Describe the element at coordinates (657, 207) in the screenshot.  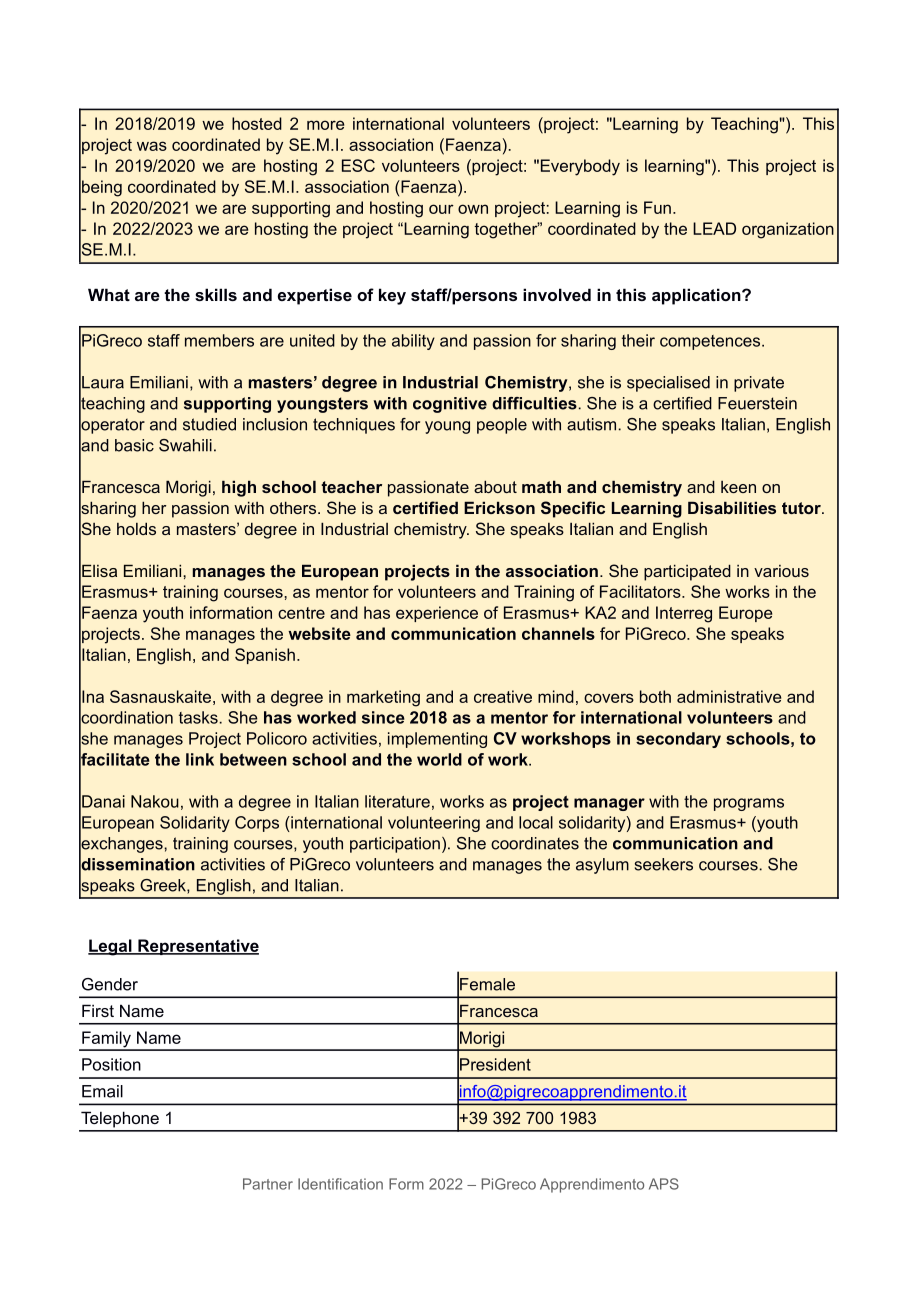
I see `Fun` at that location.
